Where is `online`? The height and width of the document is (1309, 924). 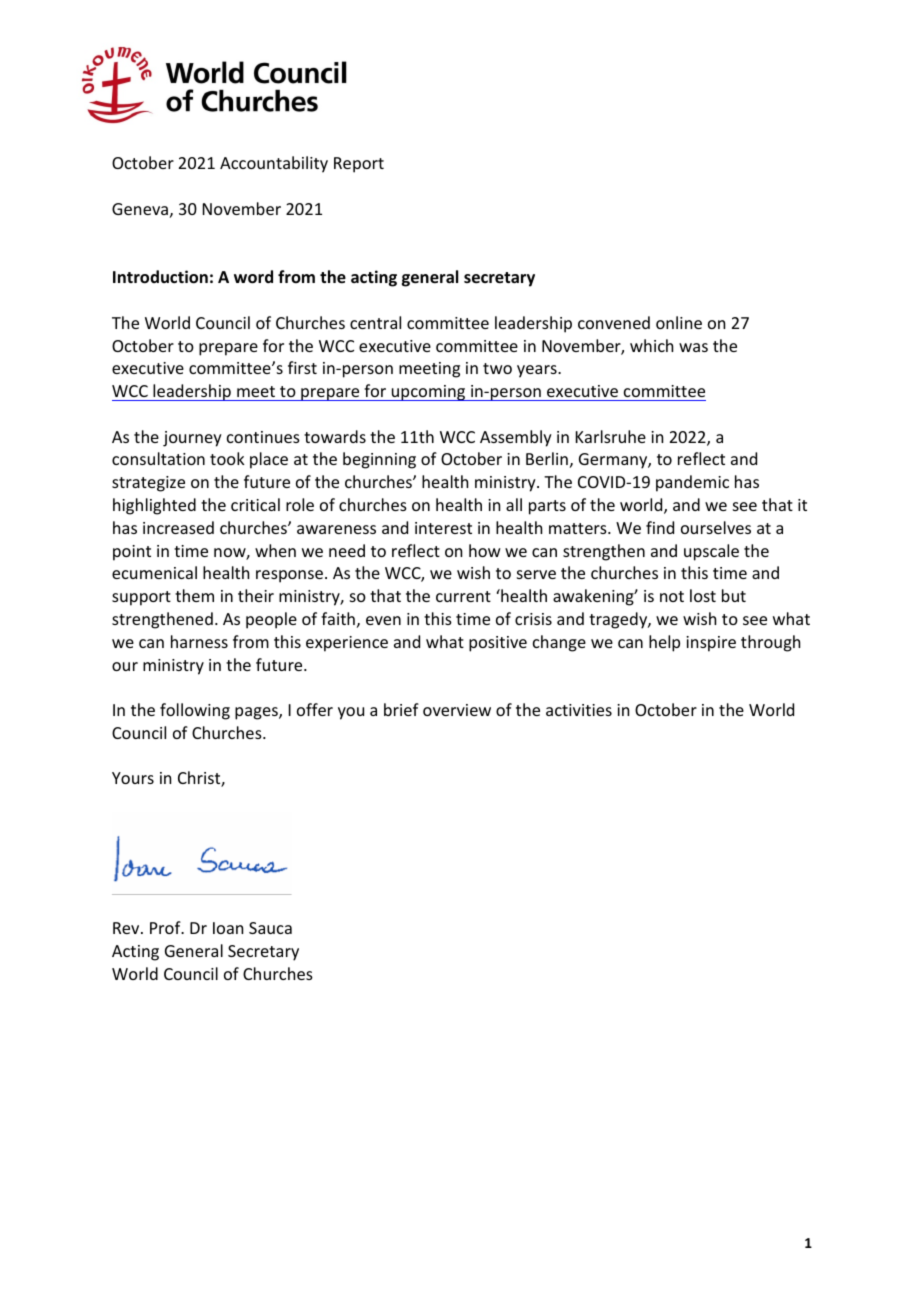
online is located at coordinates (679, 322).
